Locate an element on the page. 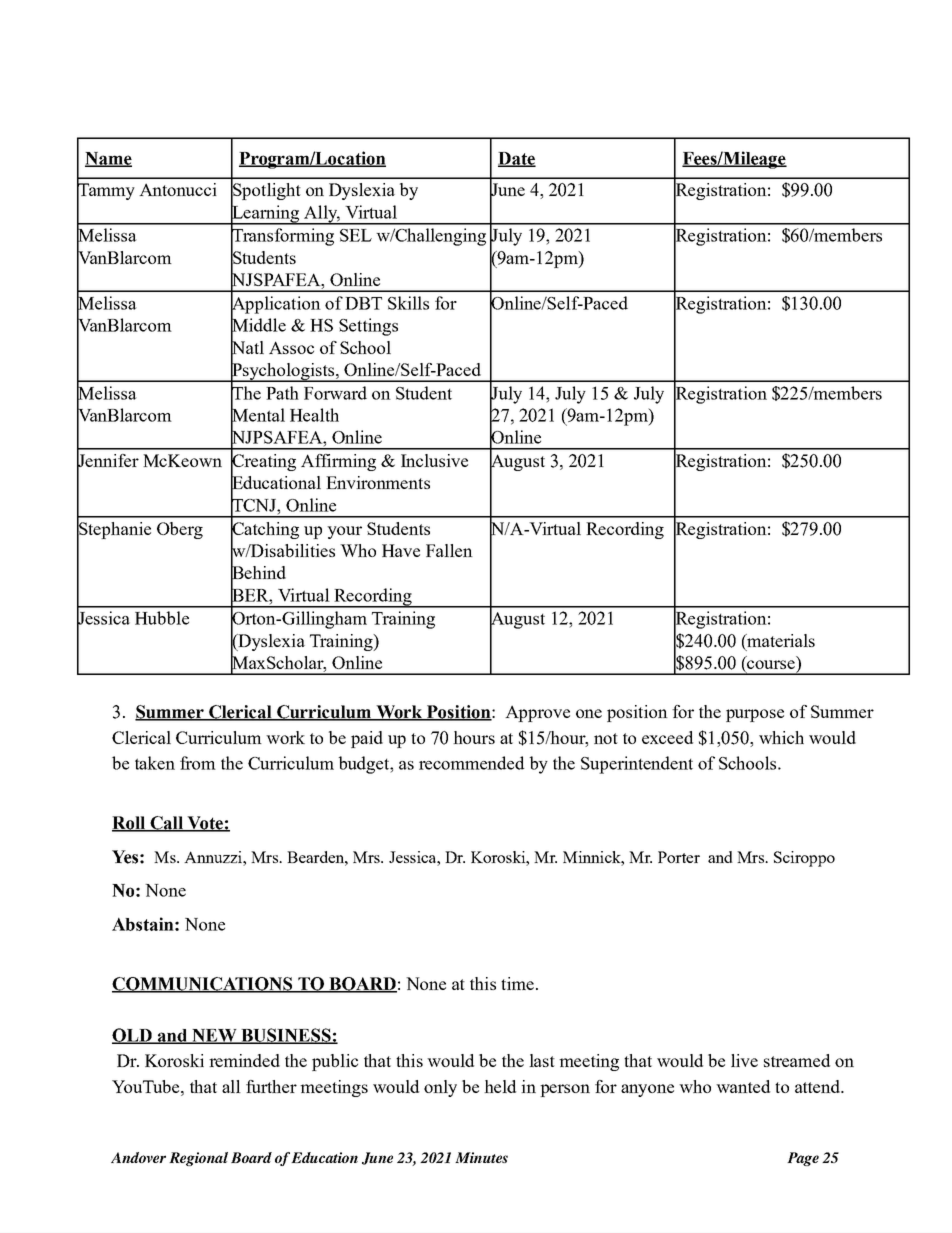  Call is located at coordinates (166, 824).
